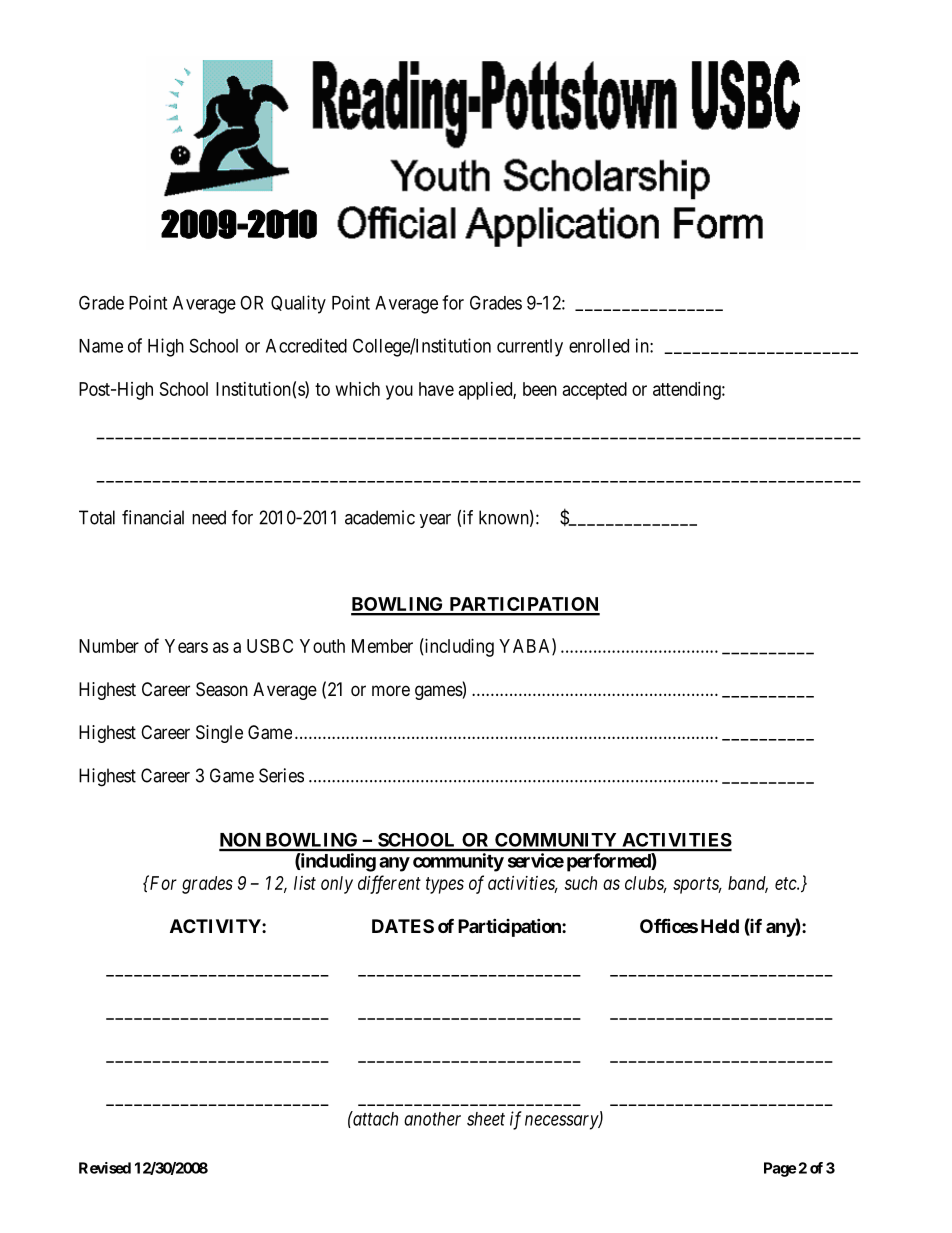 The width and height of the page is (952, 1233). I want to click on enrolled, so click(599, 346).
